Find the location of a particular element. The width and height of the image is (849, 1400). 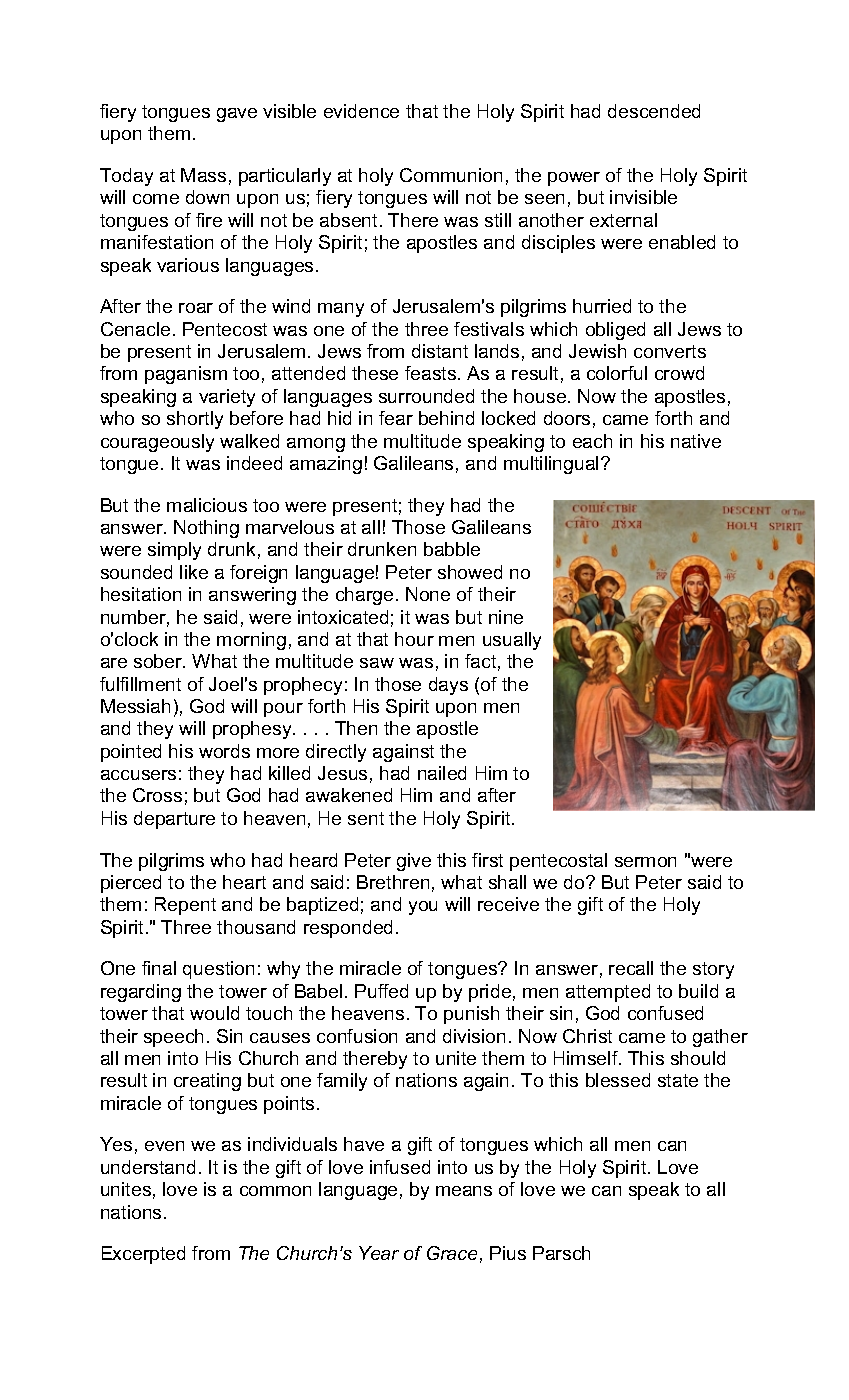

Pius is located at coordinates (508, 1253).
